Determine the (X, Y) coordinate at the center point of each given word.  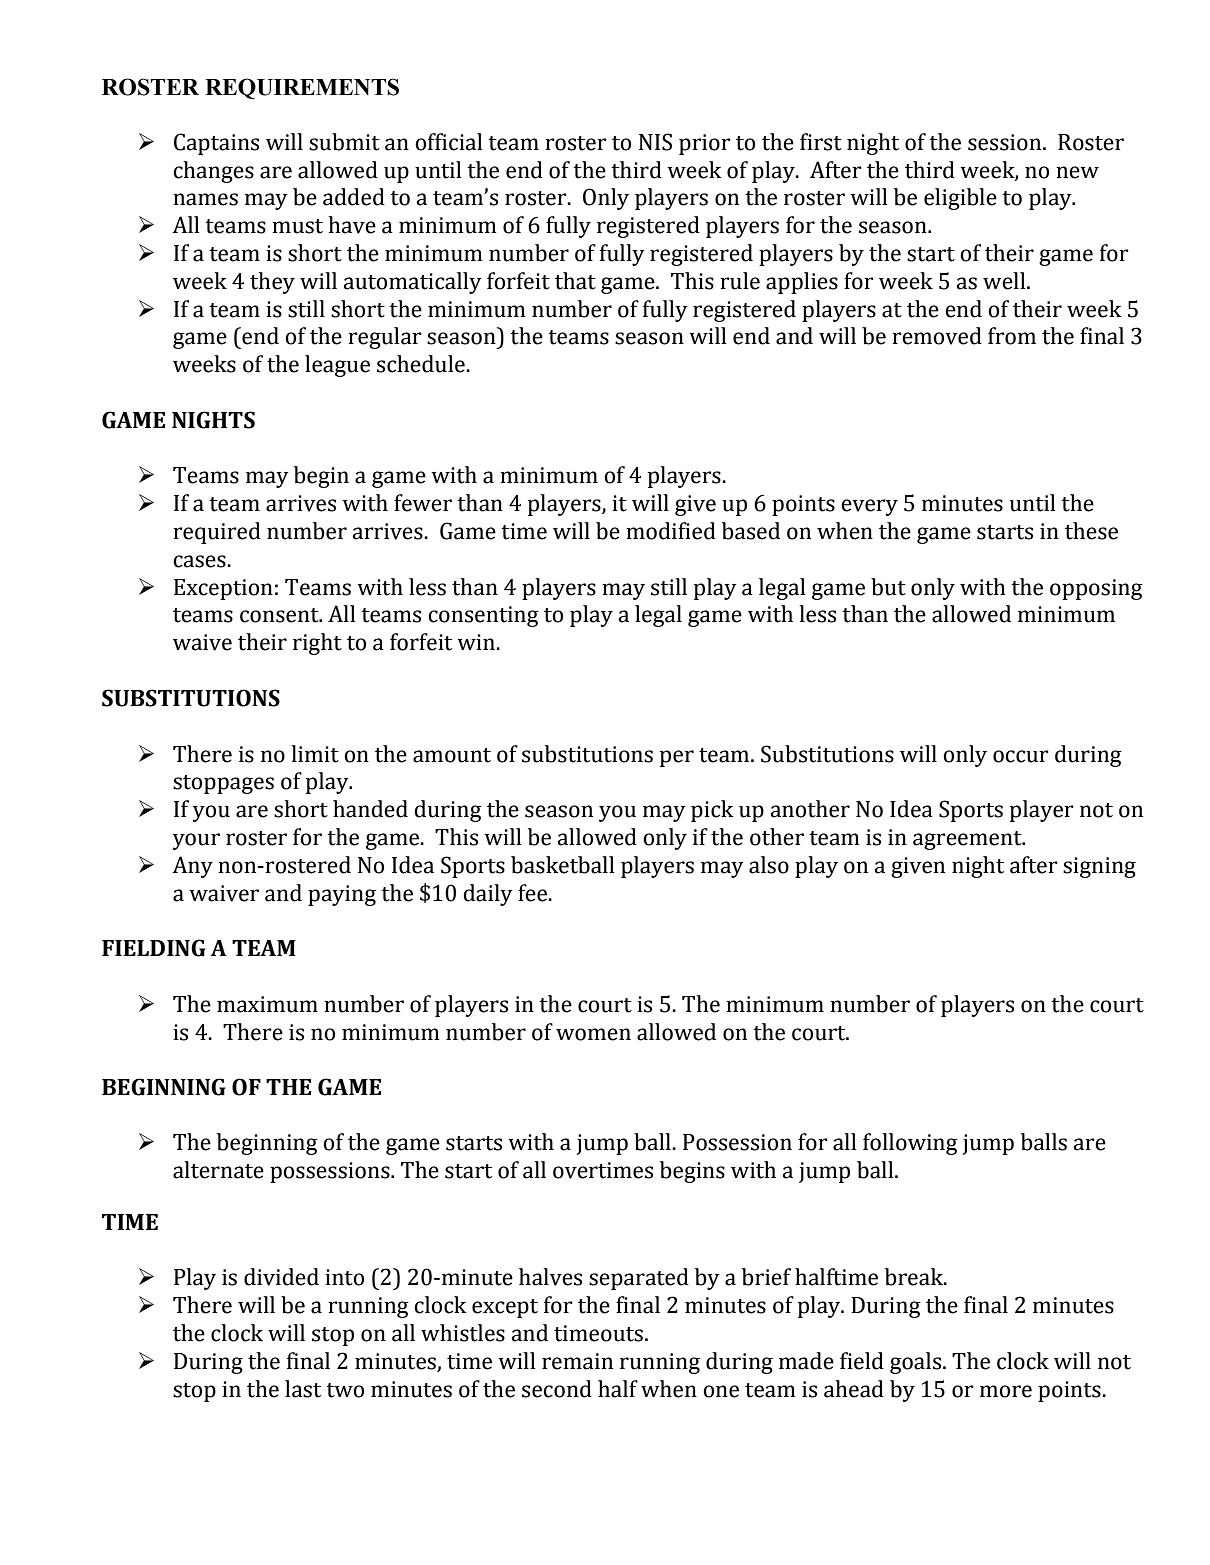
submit (344, 142)
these (1091, 531)
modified (671, 531)
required (217, 533)
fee (533, 893)
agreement (968, 840)
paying (342, 895)
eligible (960, 199)
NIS (655, 142)
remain (577, 1361)
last (303, 1389)
